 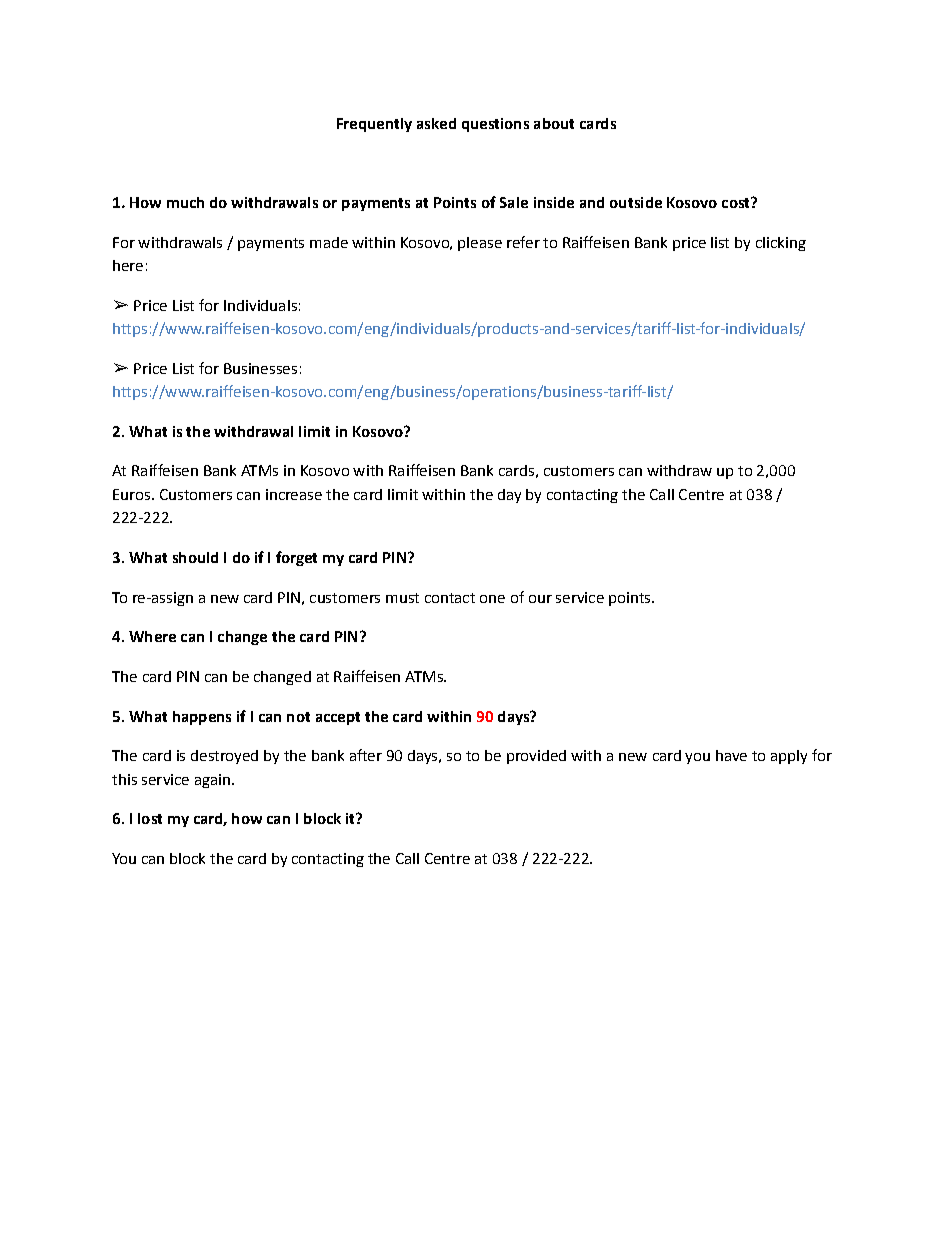 I want to click on should, so click(x=195, y=557).
